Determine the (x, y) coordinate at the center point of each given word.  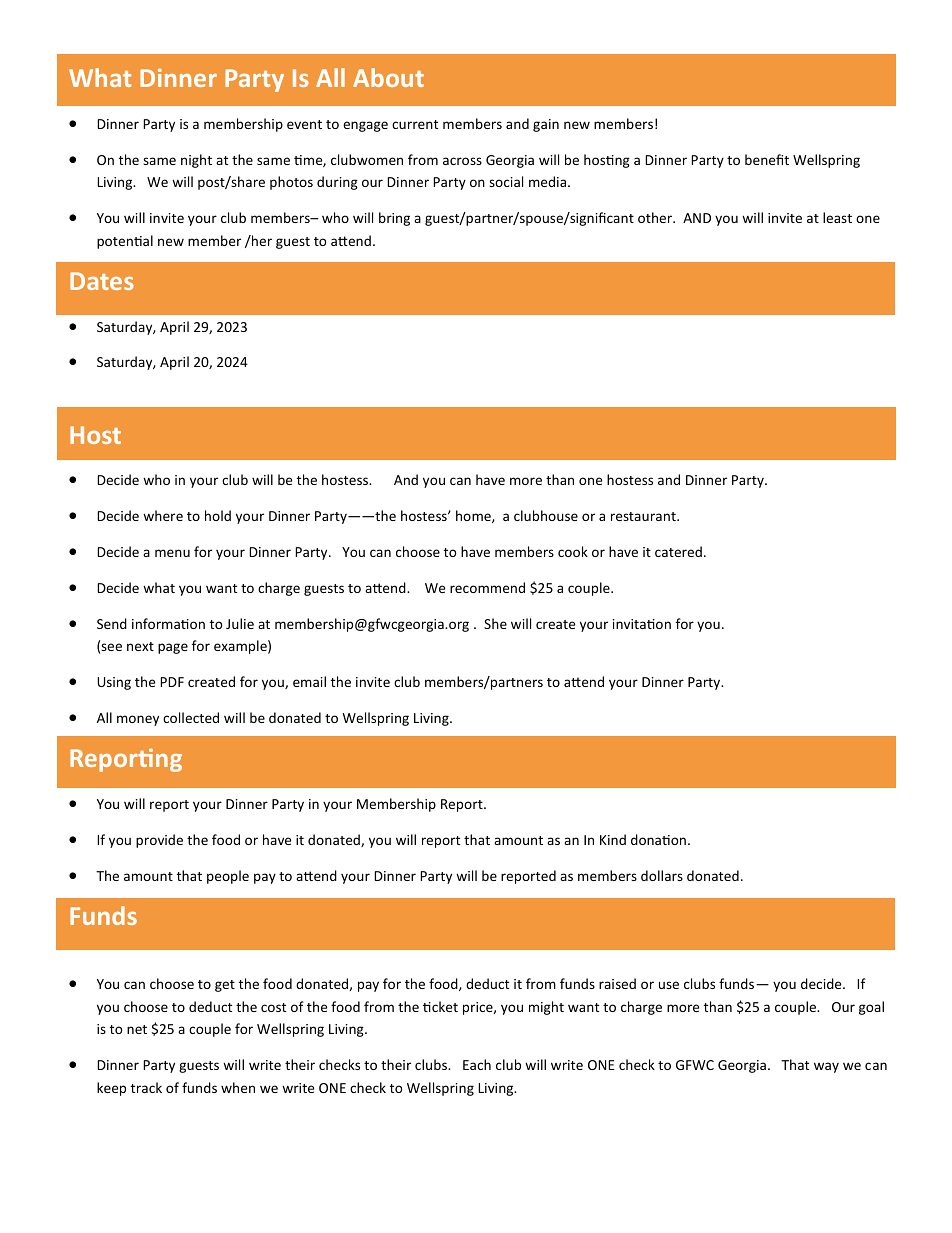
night (196, 161)
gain (546, 125)
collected (191, 717)
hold (218, 515)
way (826, 1067)
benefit (767, 159)
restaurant (644, 516)
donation (658, 839)
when (238, 1087)
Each (477, 1064)
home (474, 516)
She (495, 623)
